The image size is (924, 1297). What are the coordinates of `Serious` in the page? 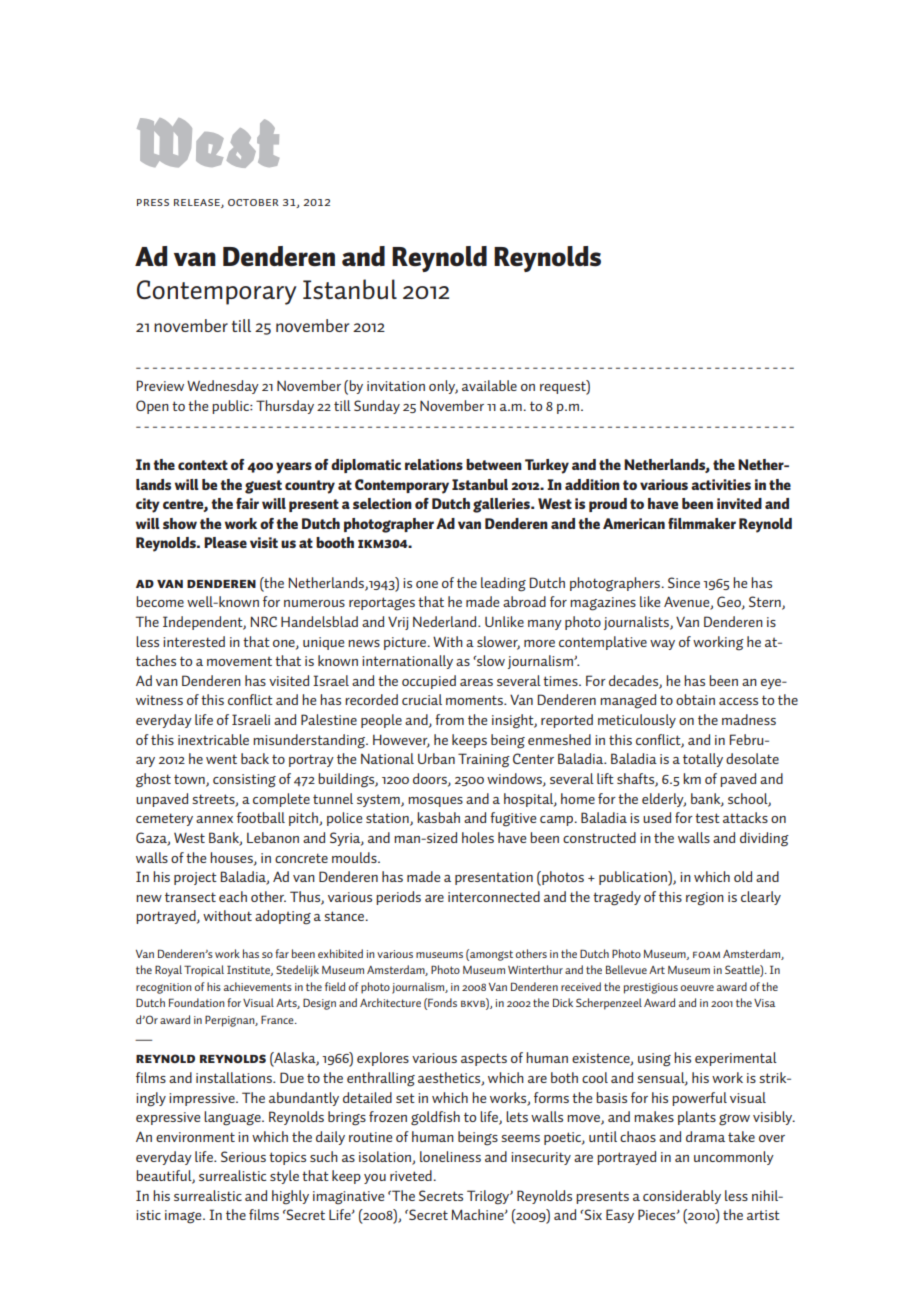 It's located at (243, 1156).
